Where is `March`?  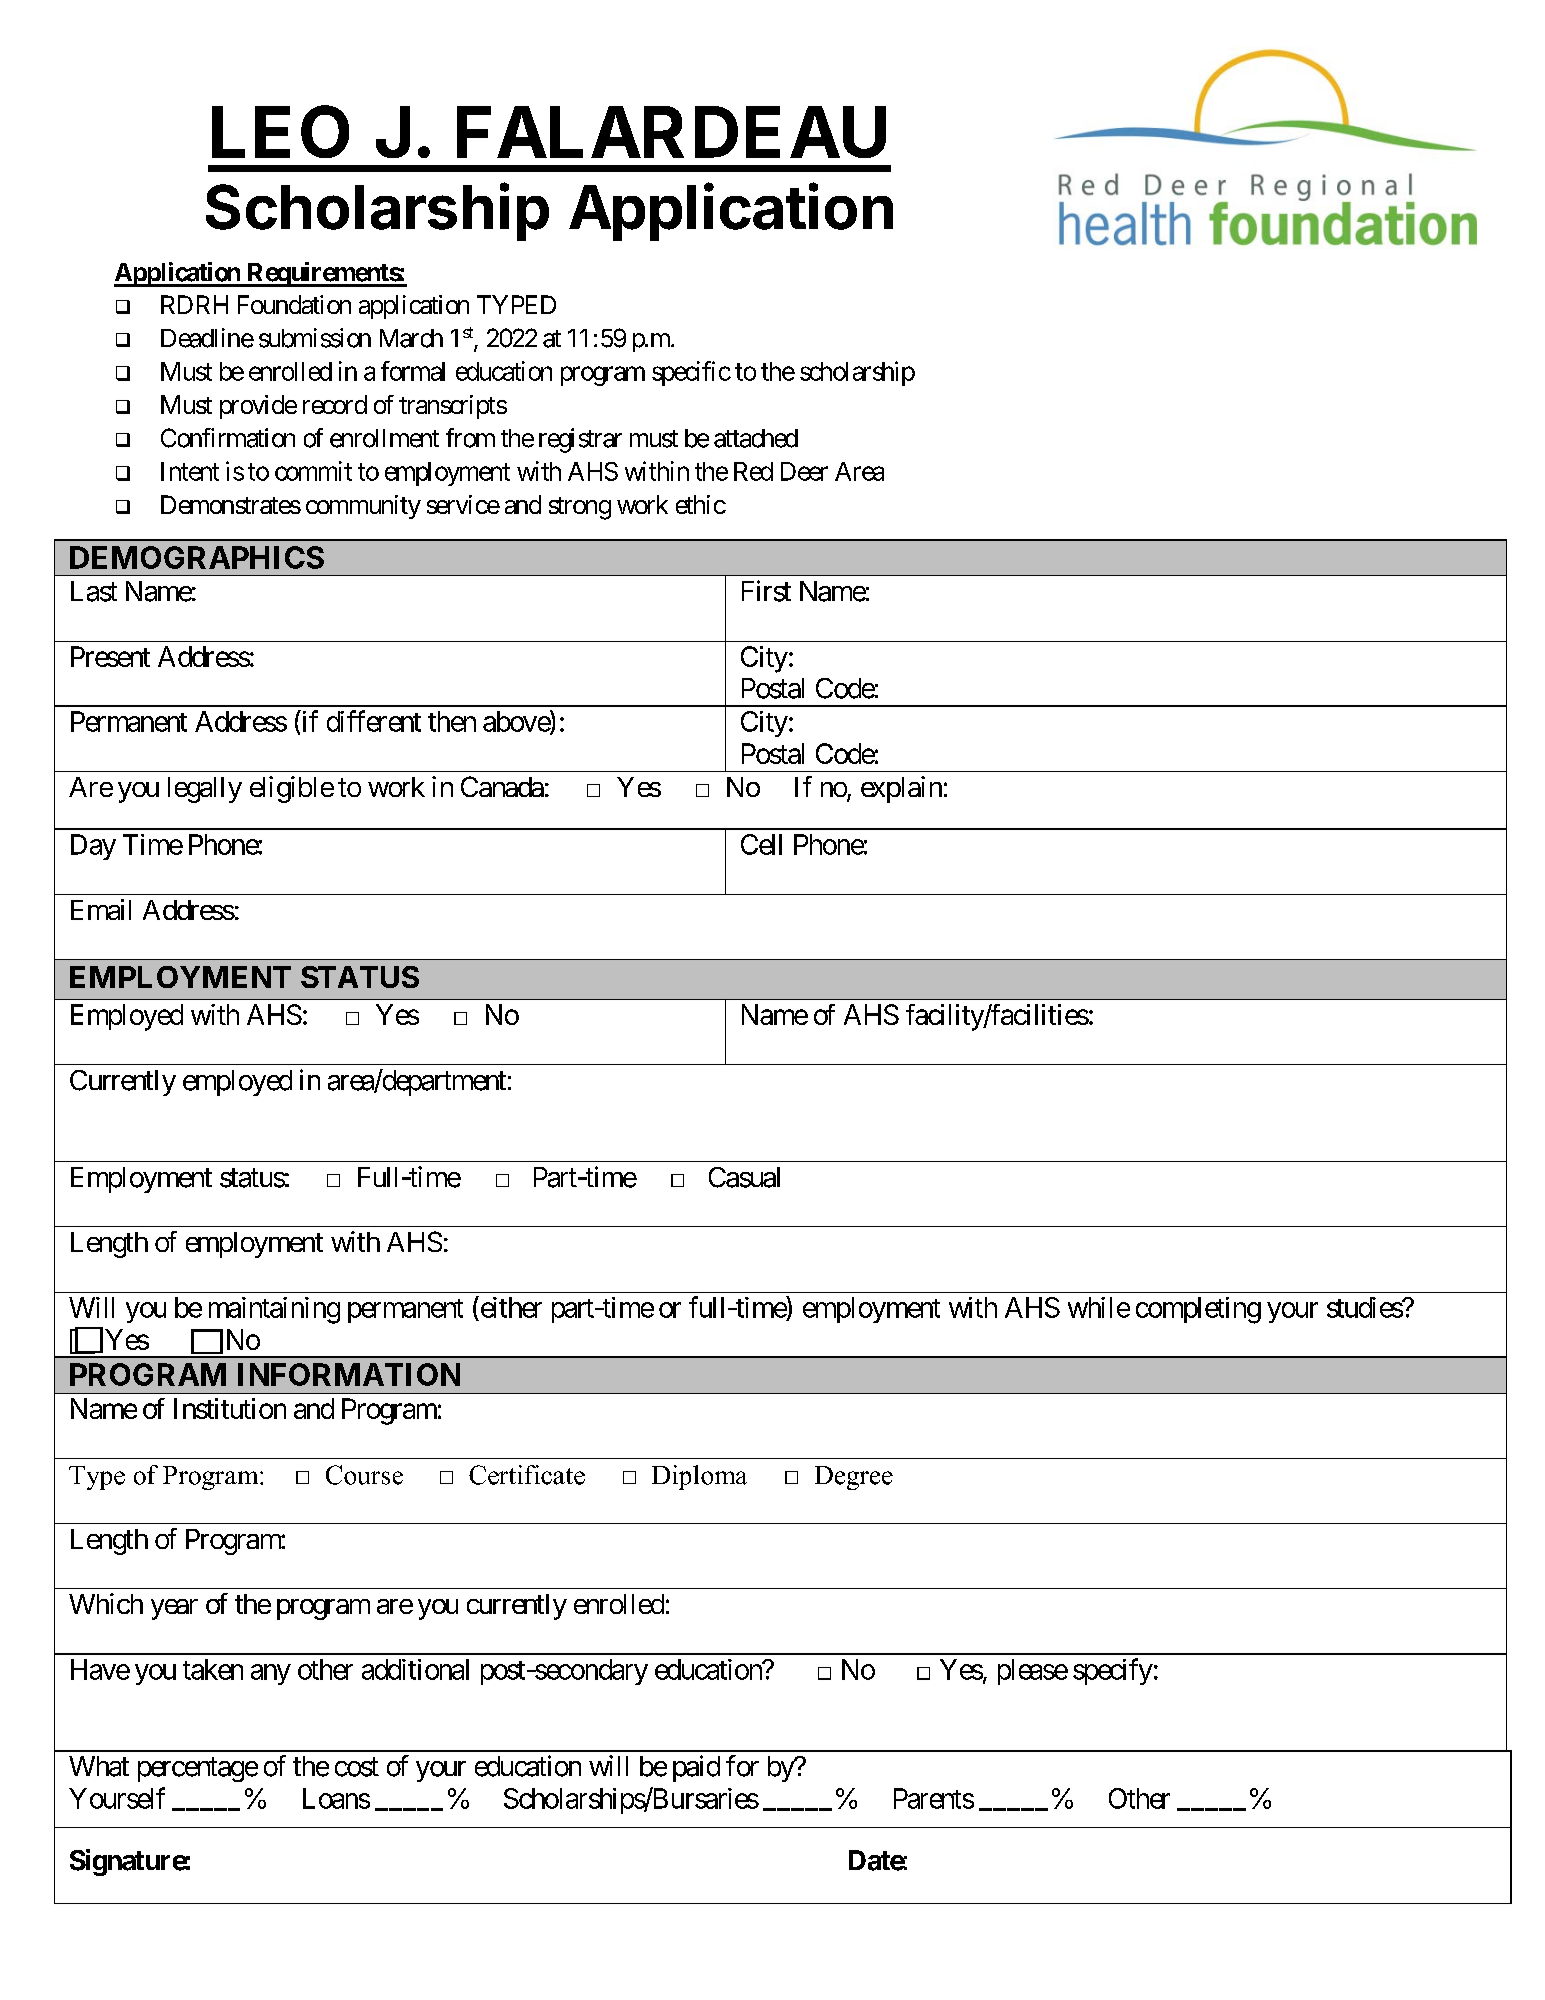 March is located at coordinates (411, 338).
